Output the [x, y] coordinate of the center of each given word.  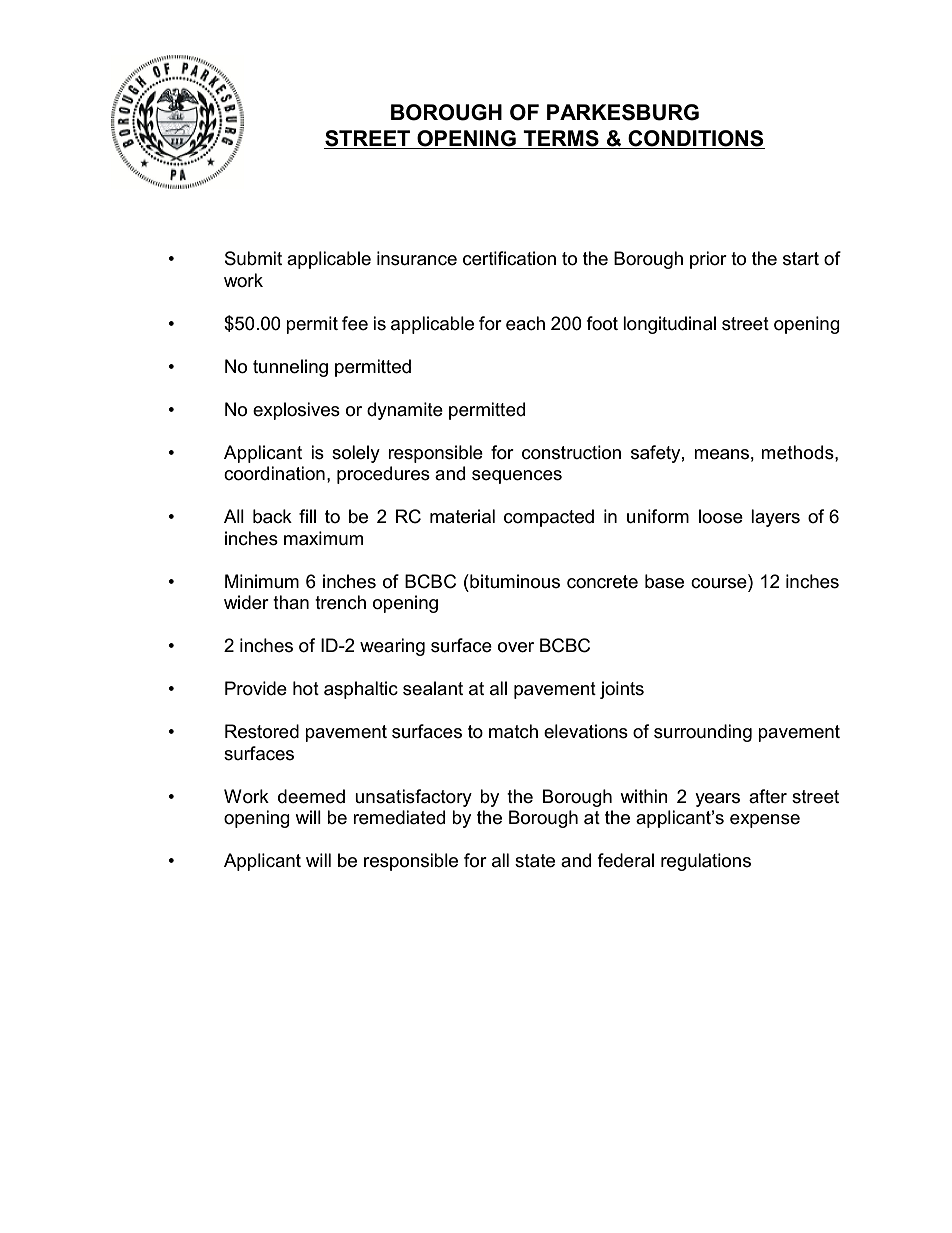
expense [765, 821]
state [535, 861]
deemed [311, 796]
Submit [253, 258]
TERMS [561, 138]
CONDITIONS [696, 138]
